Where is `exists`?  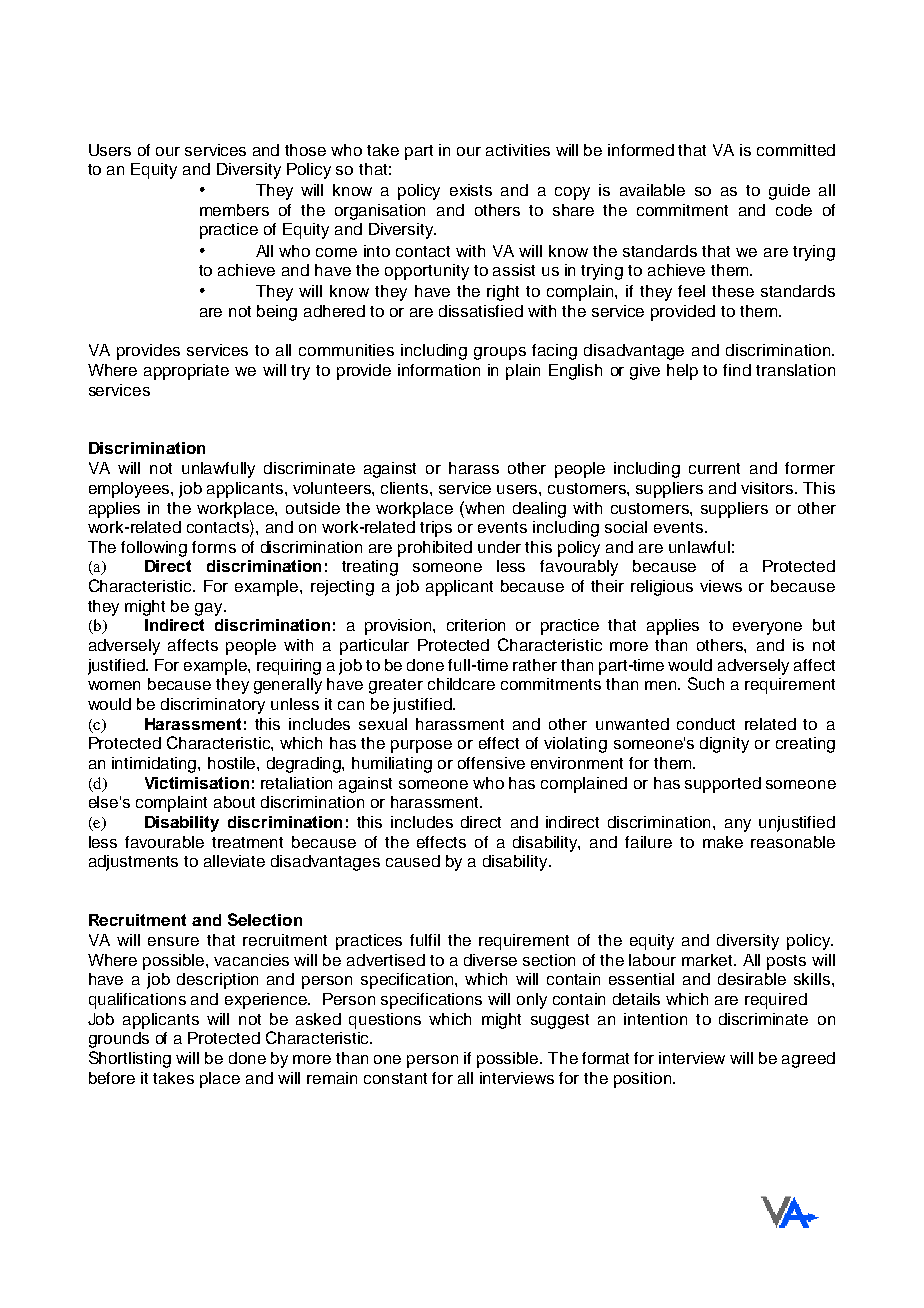
exists is located at coordinates (471, 190).
